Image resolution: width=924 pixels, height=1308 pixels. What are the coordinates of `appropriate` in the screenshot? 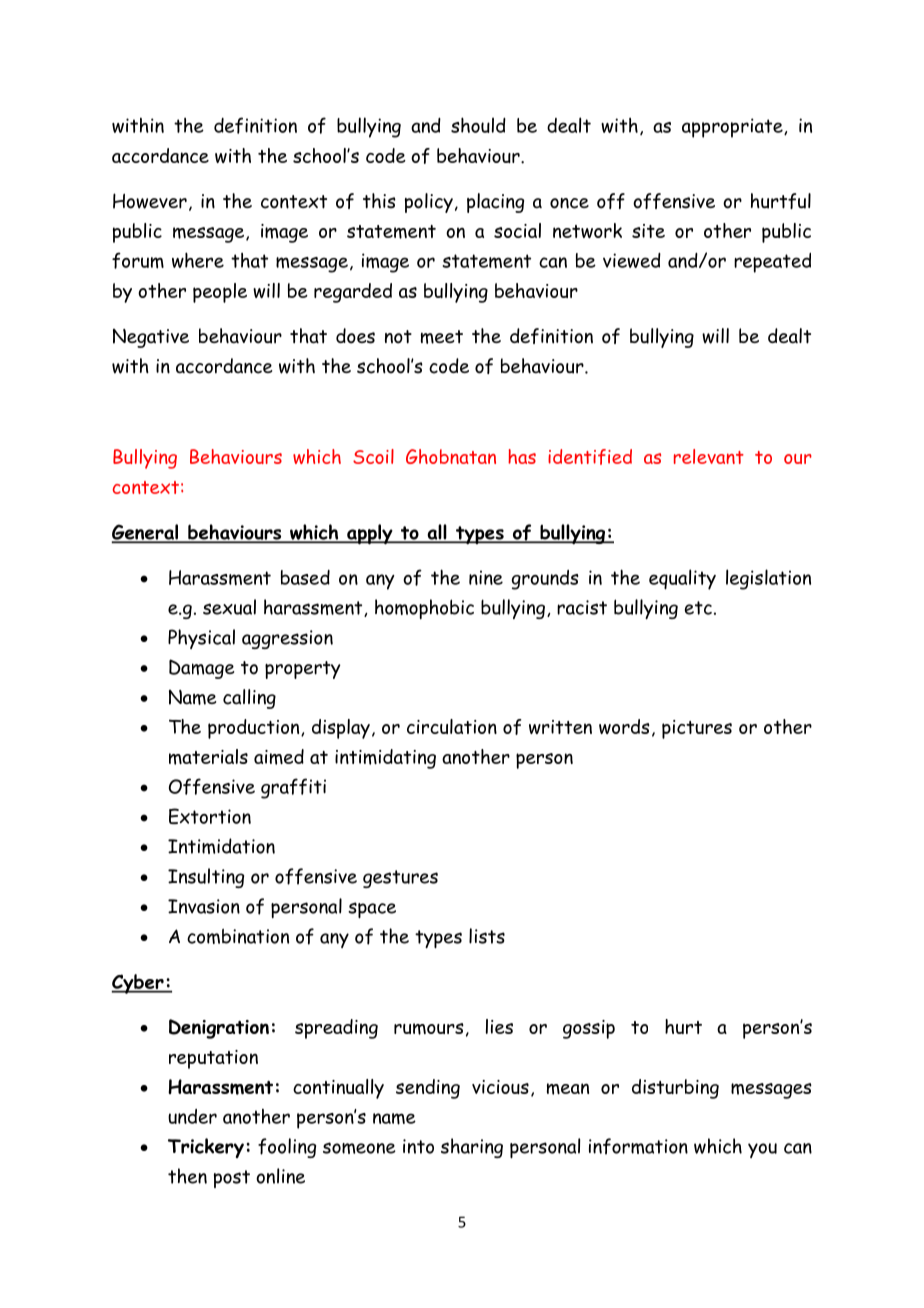 It's located at (733, 128).
